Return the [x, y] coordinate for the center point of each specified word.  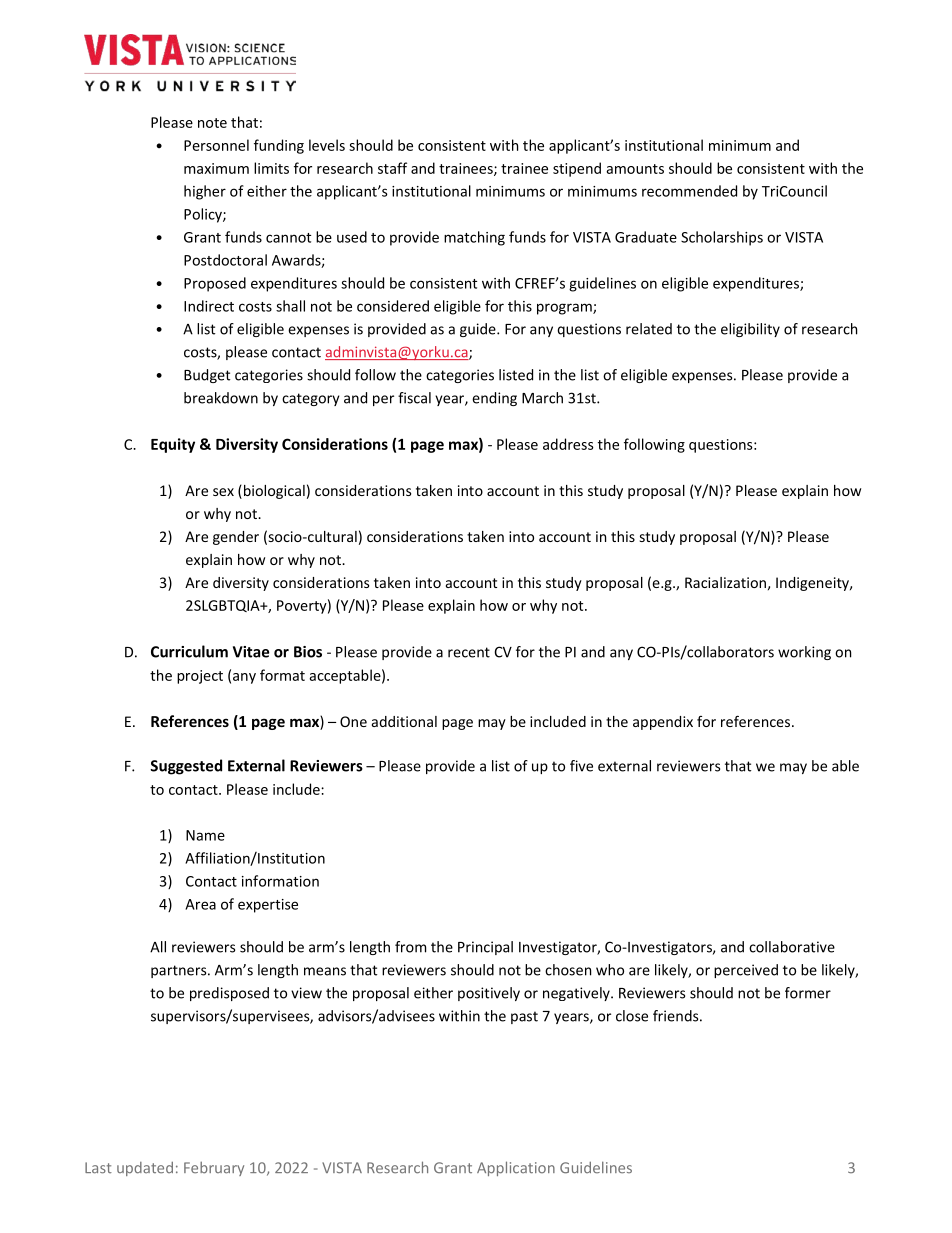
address [568, 444]
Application [516, 1168]
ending [494, 399]
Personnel [216, 145]
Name [205, 835]
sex [223, 492]
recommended [689, 191]
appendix [663, 723]
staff [392, 168]
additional [404, 721]
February [214, 1168]
